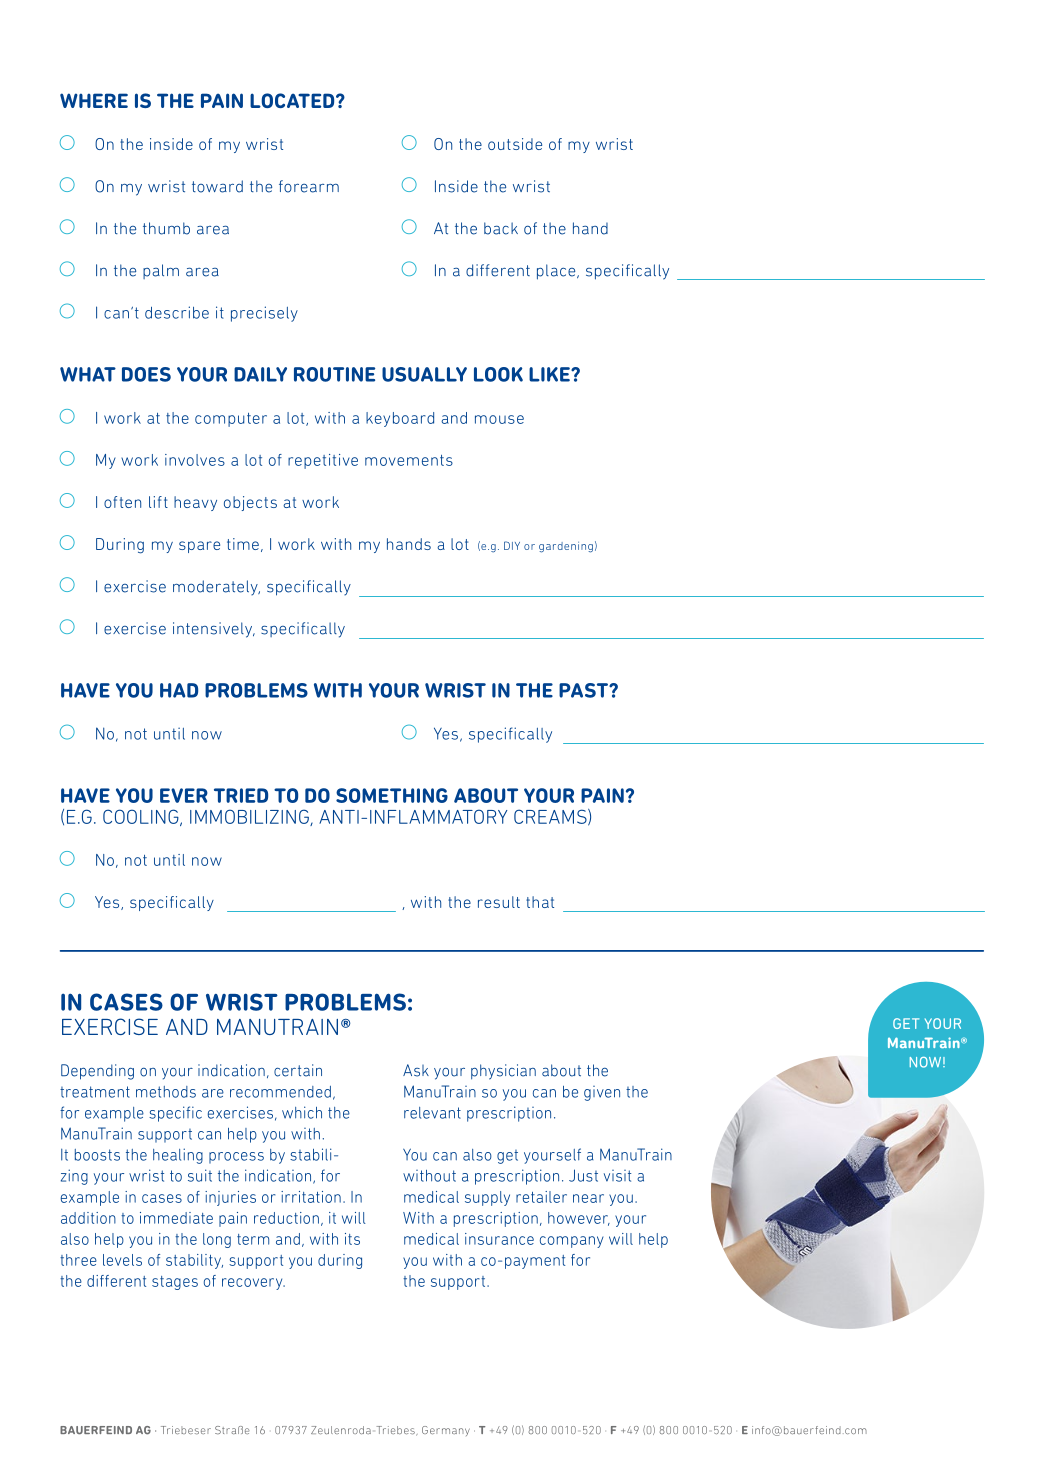 The height and width of the screenshot is (1477, 1044). Describe the element at coordinates (179, 690) in the screenshot. I see `HAD` at that location.
